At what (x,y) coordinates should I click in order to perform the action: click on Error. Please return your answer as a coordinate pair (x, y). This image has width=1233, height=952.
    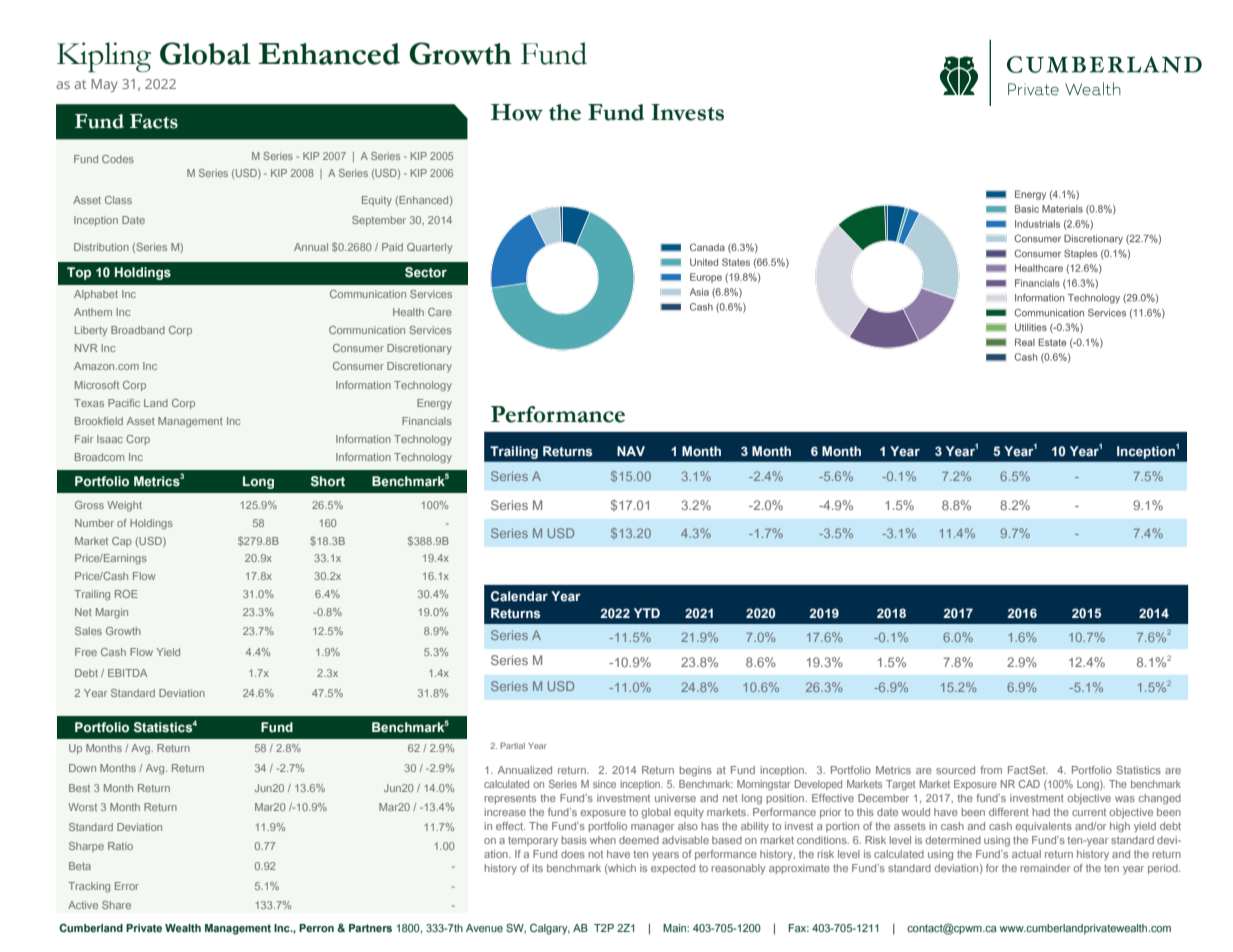
    Looking at the image, I should click on (127, 886).
